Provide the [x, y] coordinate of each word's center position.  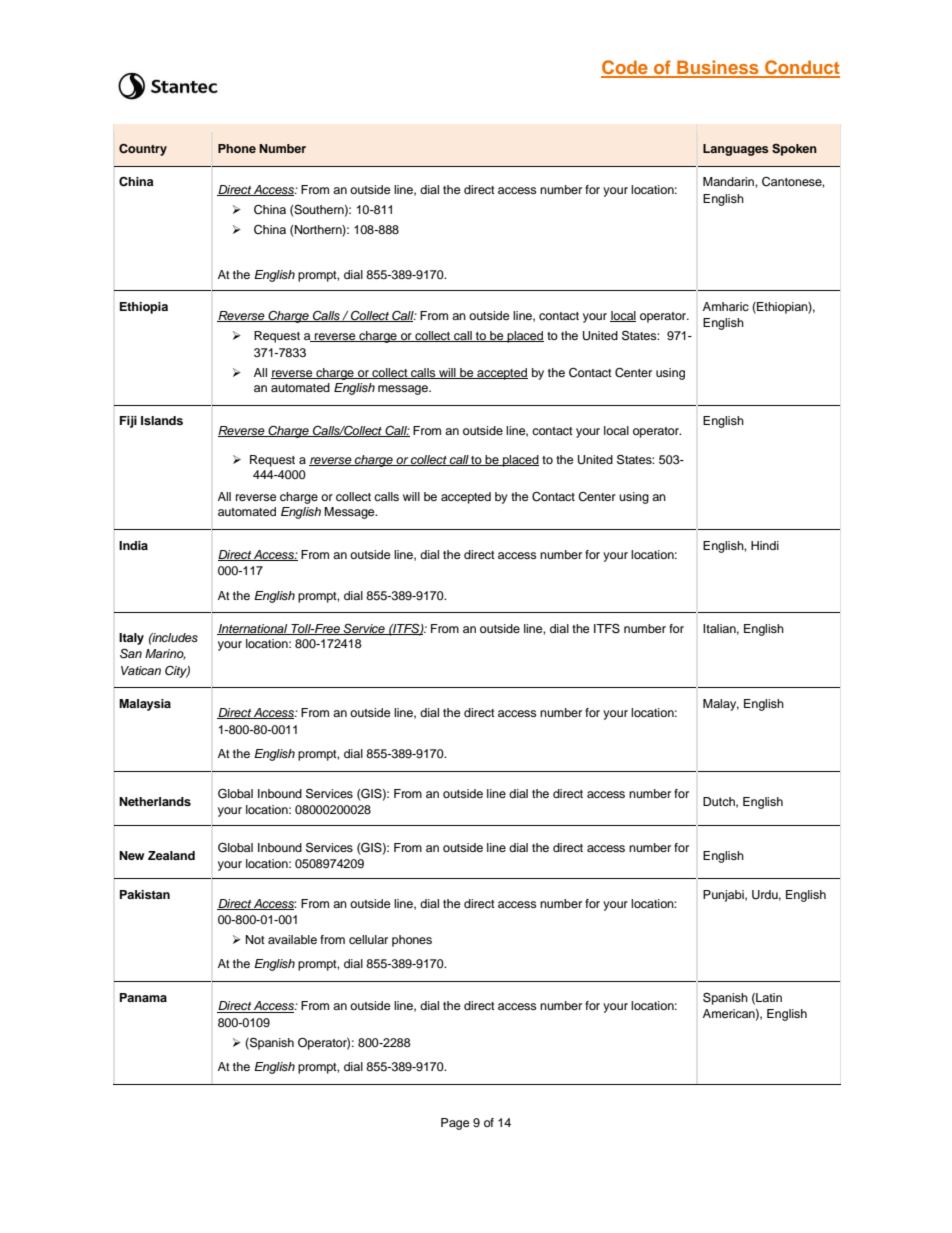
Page [455, 1124]
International [253, 629]
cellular [368, 939]
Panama [143, 997]
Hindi [765, 545]
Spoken [794, 150]
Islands [162, 420]
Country [143, 150]
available [292, 939]
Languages [736, 150]
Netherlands [155, 801]
